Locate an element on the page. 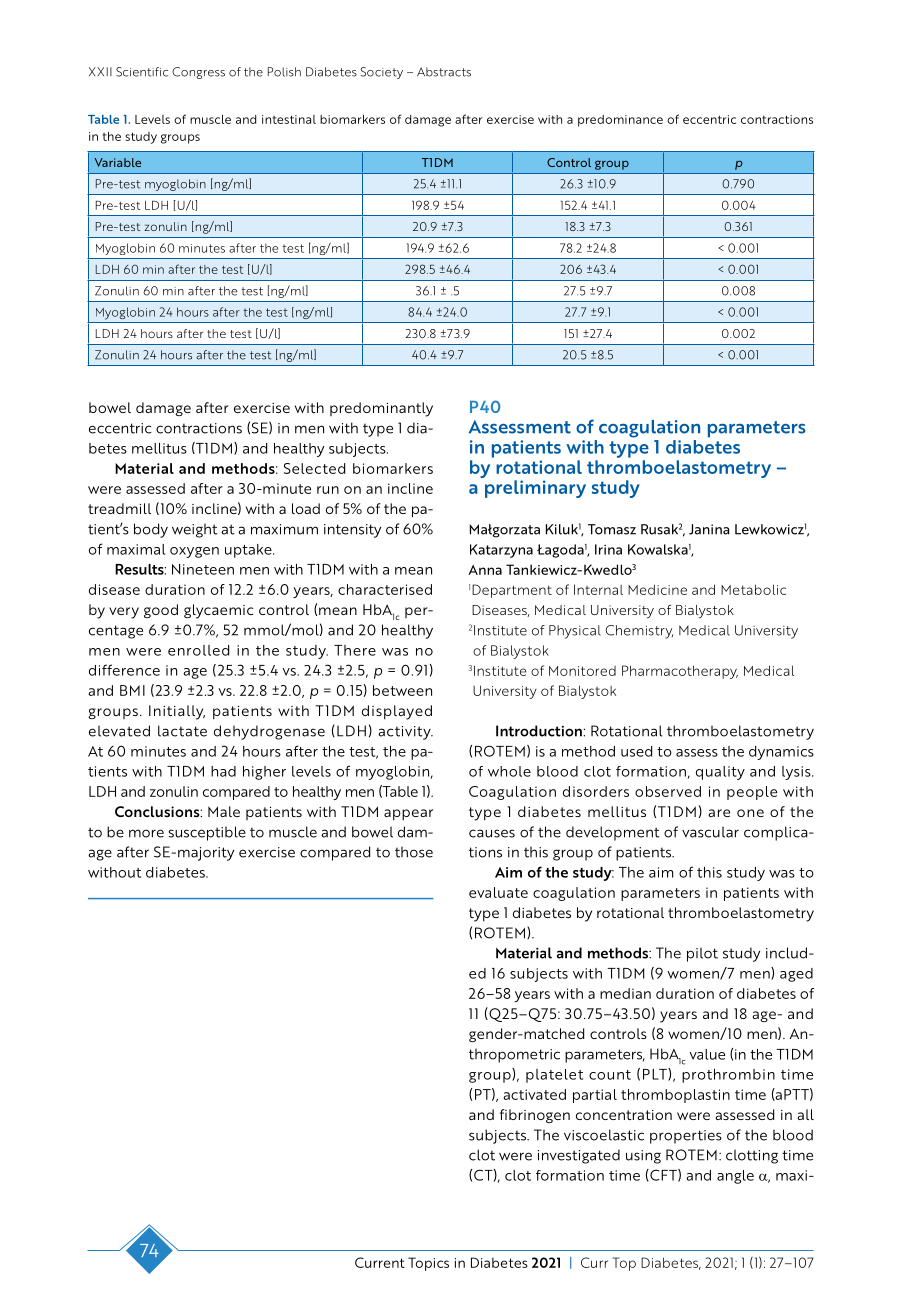 This page has width=924, height=1308. Topics is located at coordinates (428, 1264).
